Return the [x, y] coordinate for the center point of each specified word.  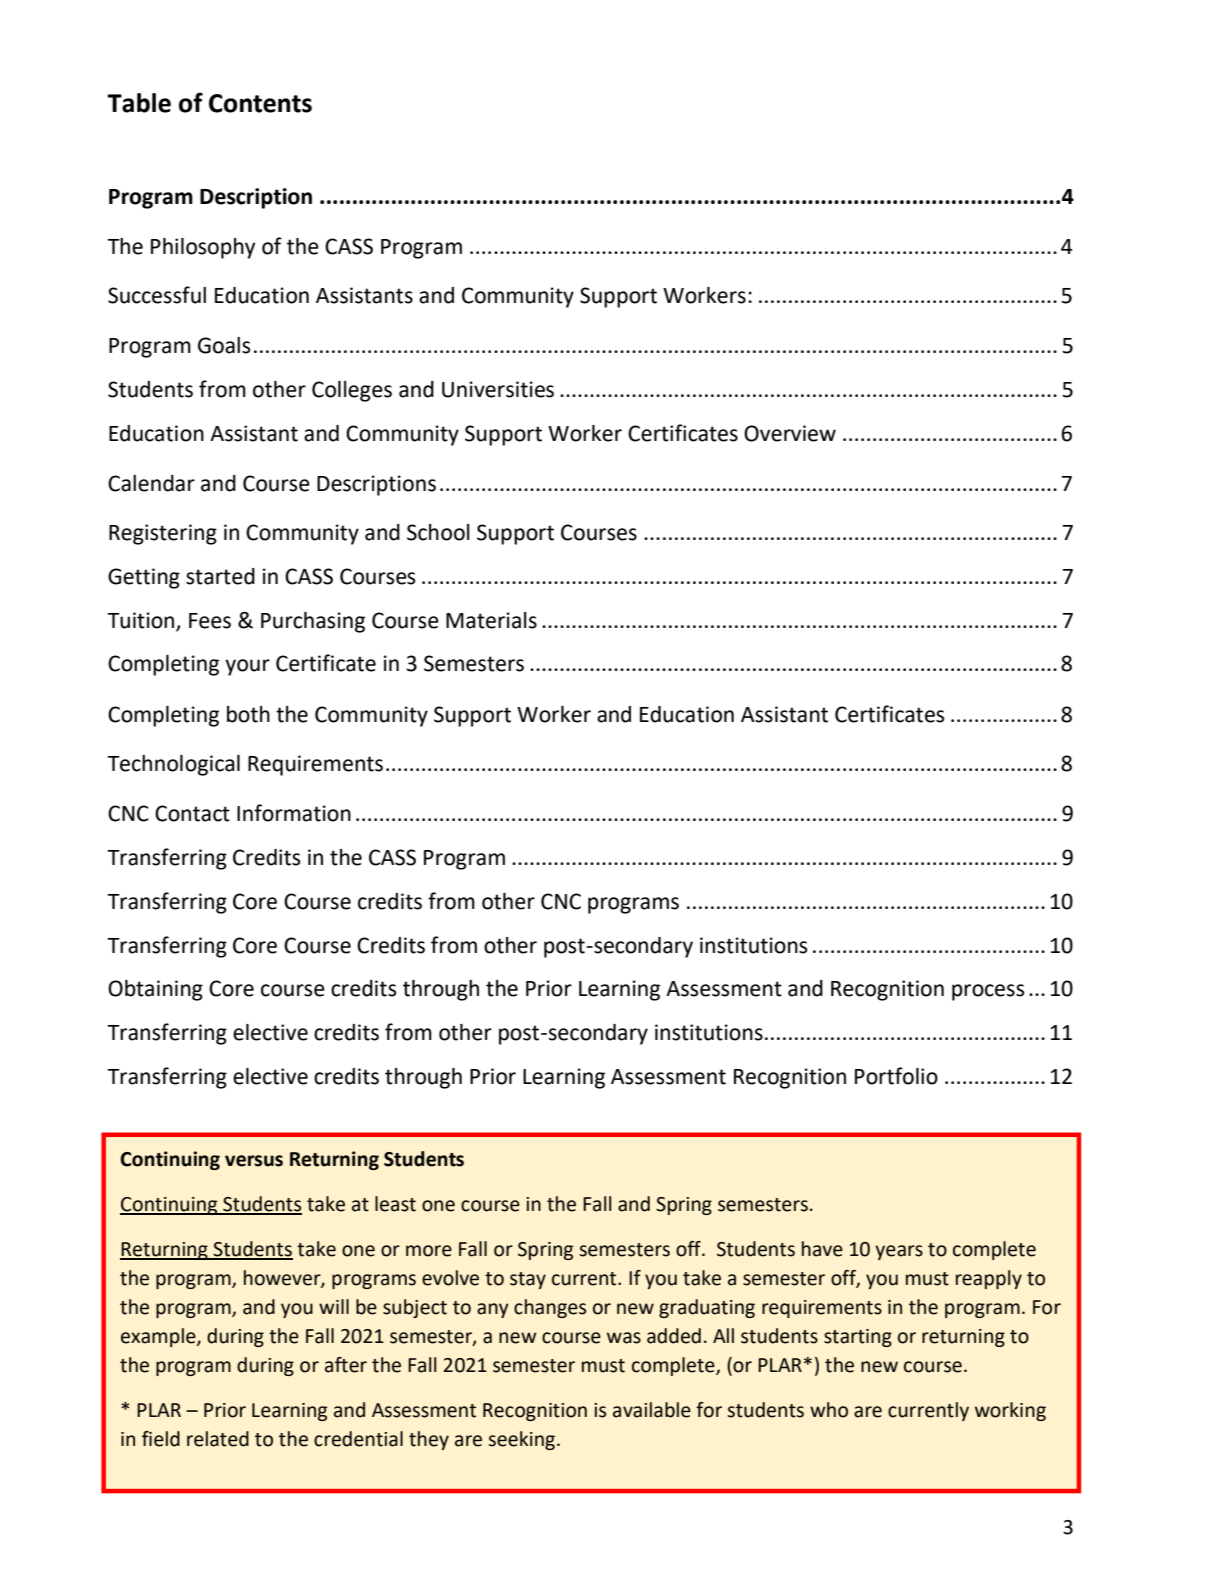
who [829, 1410]
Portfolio [896, 1076]
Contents [260, 103]
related [218, 1439]
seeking [523, 1440]
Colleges [352, 391]
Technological [173, 765]
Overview [790, 433]
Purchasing [313, 622]
